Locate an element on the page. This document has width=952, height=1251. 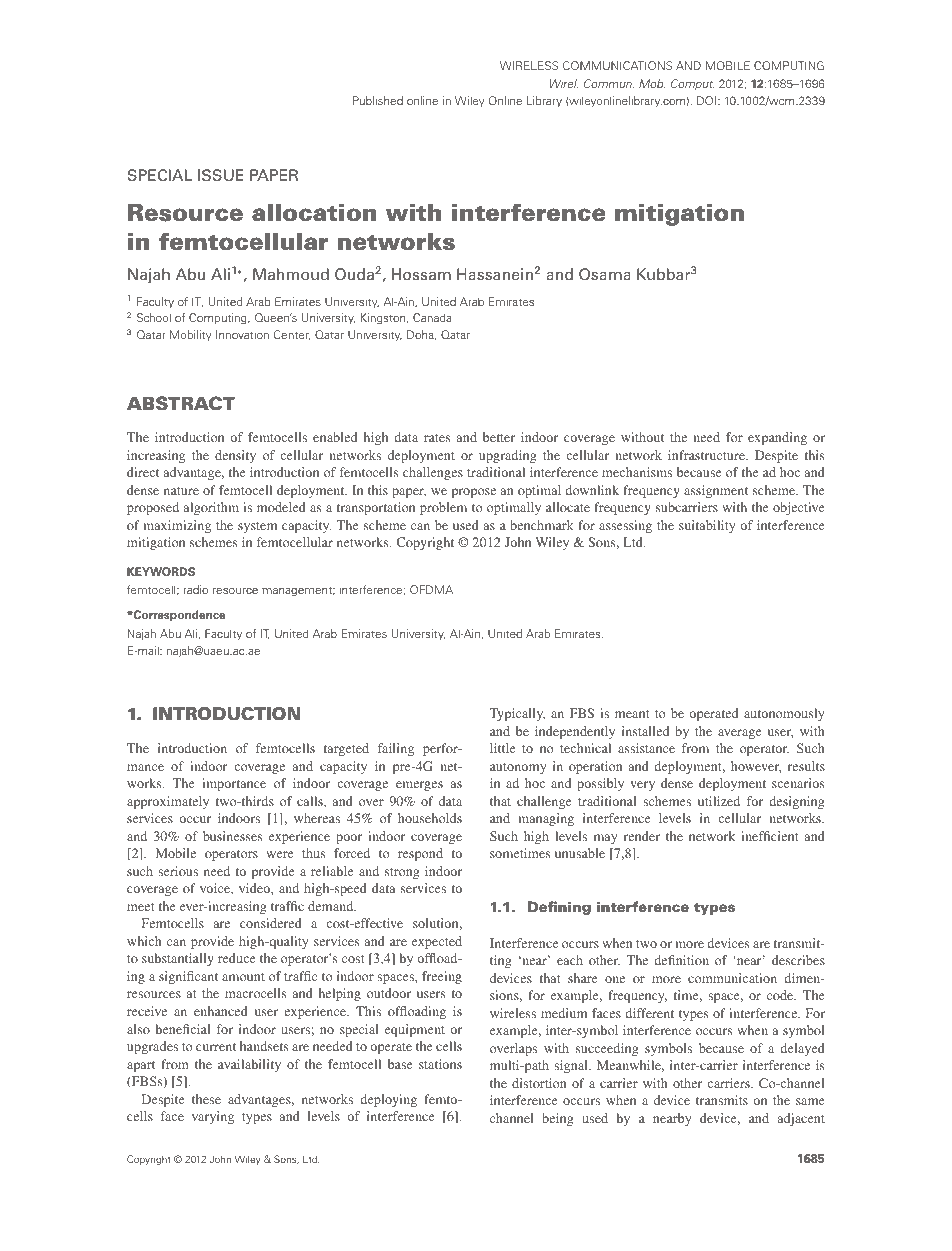
suitability is located at coordinates (707, 526).
